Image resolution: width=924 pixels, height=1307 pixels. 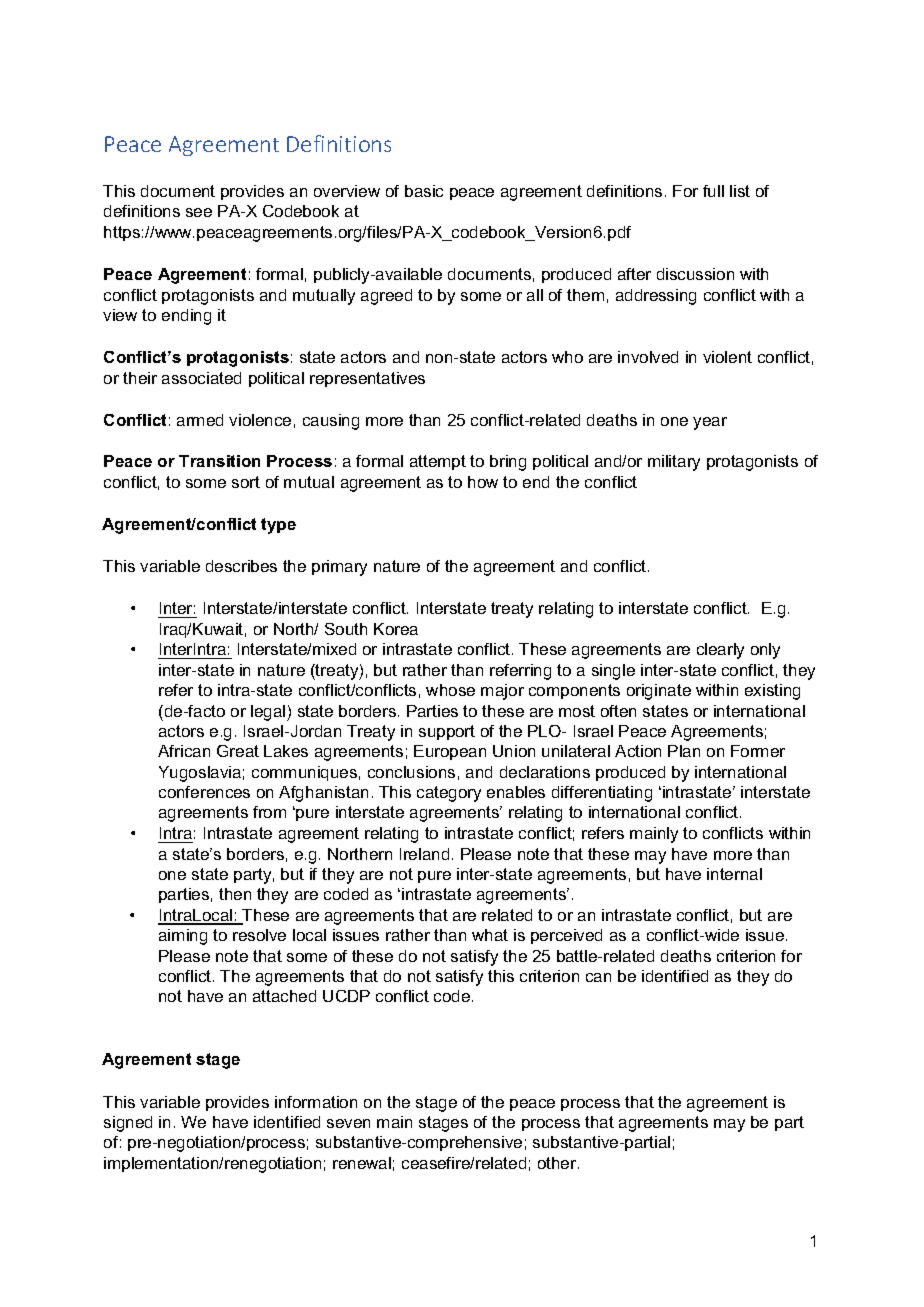 I want to click on describes, so click(x=241, y=566).
